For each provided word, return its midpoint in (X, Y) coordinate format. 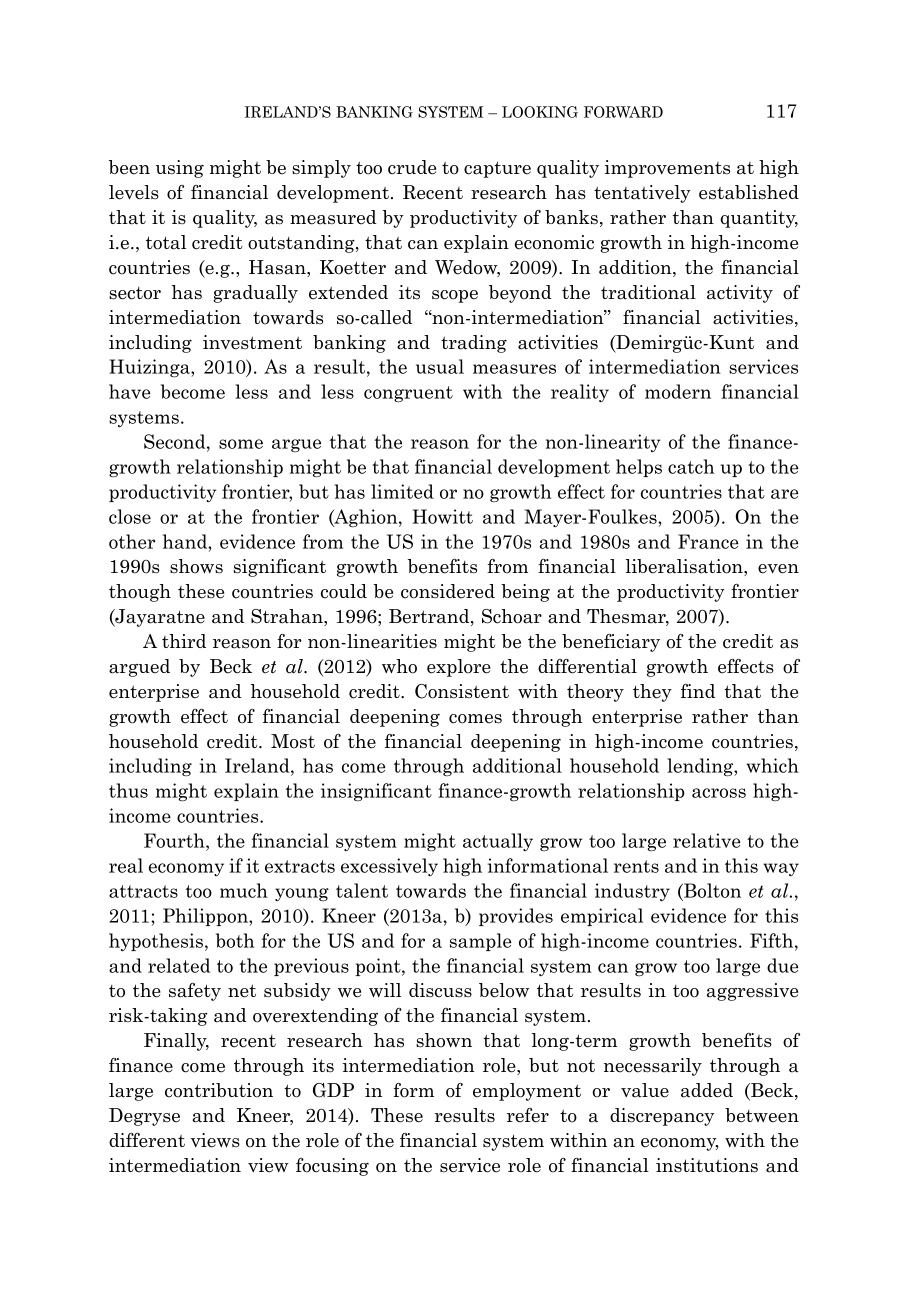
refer (528, 1115)
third (184, 641)
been (129, 167)
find (698, 691)
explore (459, 668)
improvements (667, 169)
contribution (219, 1090)
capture (497, 169)
